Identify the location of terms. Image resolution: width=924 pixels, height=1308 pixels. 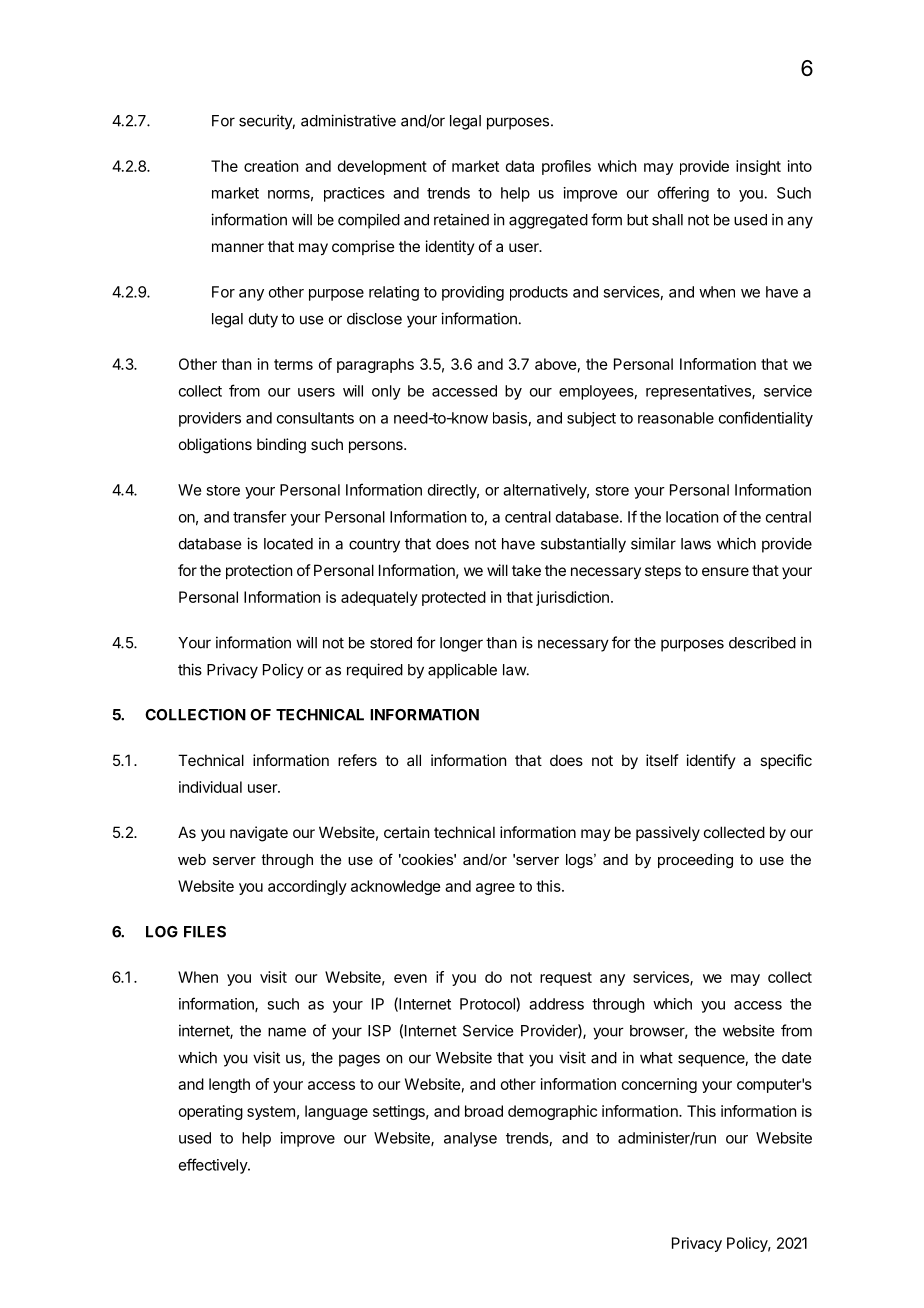
(293, 364).
